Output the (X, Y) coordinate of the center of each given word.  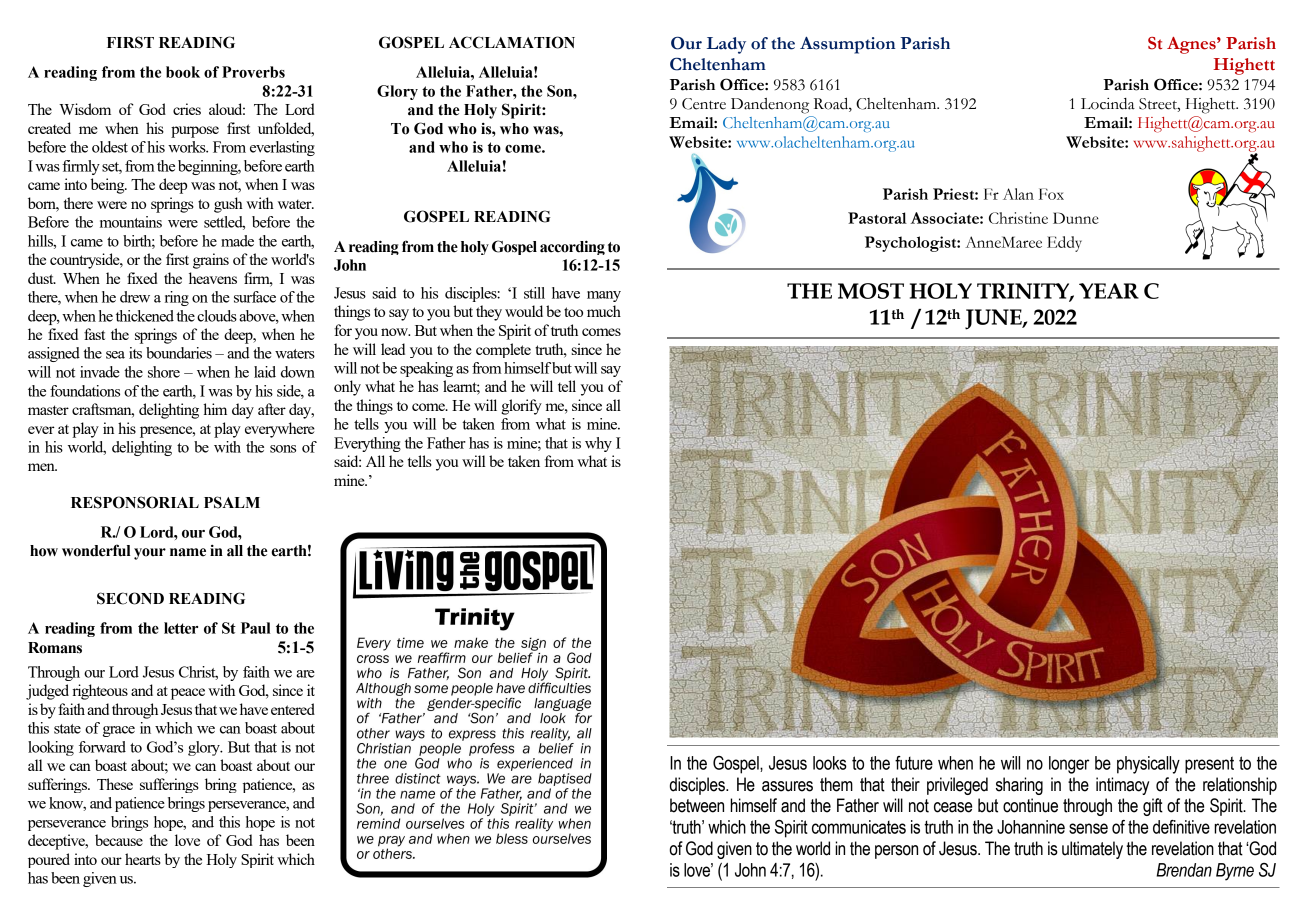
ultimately (1092, 850)
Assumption (848, 45)
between (697, 805)
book (183, 72)
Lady (726, 45)
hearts (143, 859)
